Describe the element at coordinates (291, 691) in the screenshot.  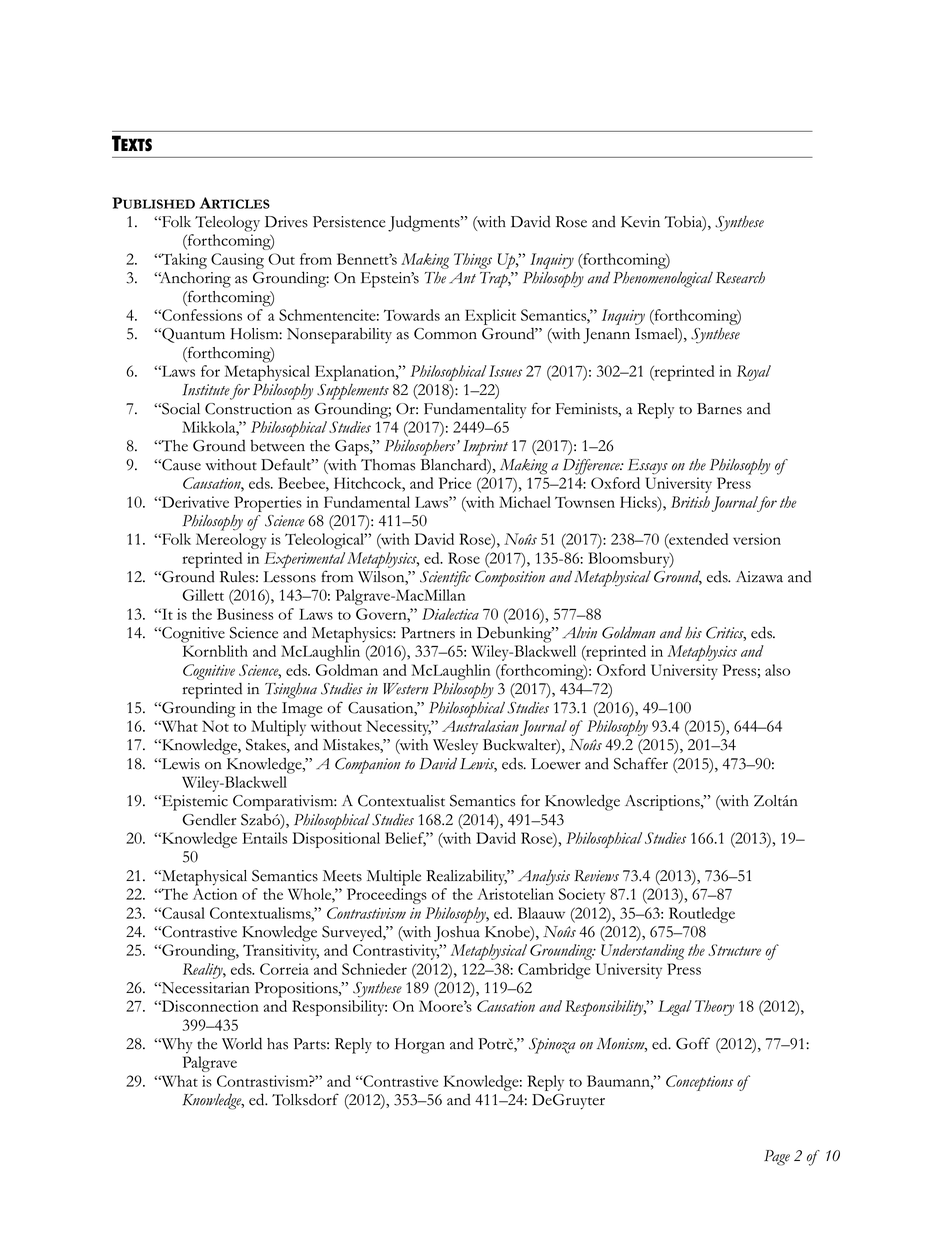
I see `Tsinghua` at that location.
